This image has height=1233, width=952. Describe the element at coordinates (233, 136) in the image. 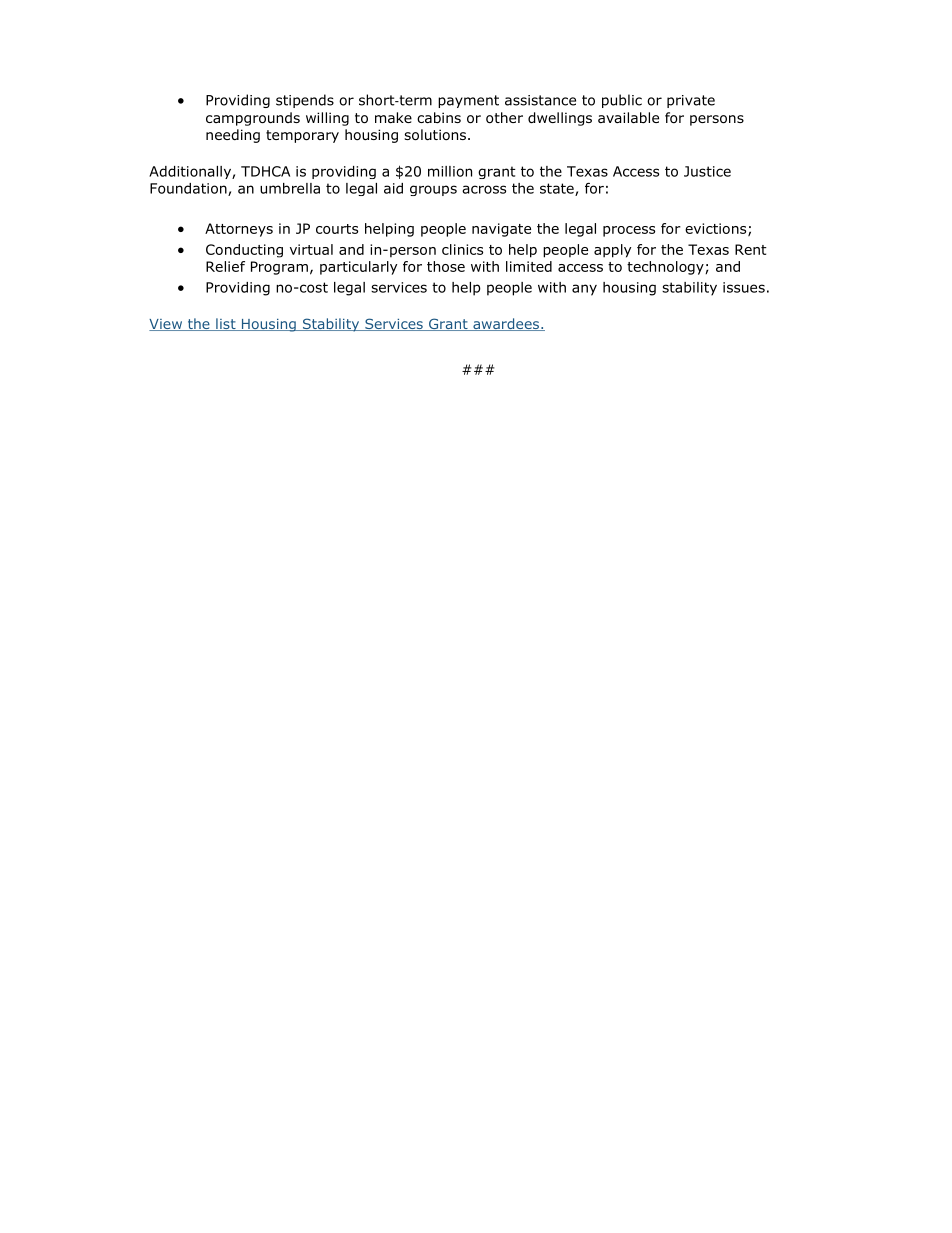

I see `needing` at that location.
